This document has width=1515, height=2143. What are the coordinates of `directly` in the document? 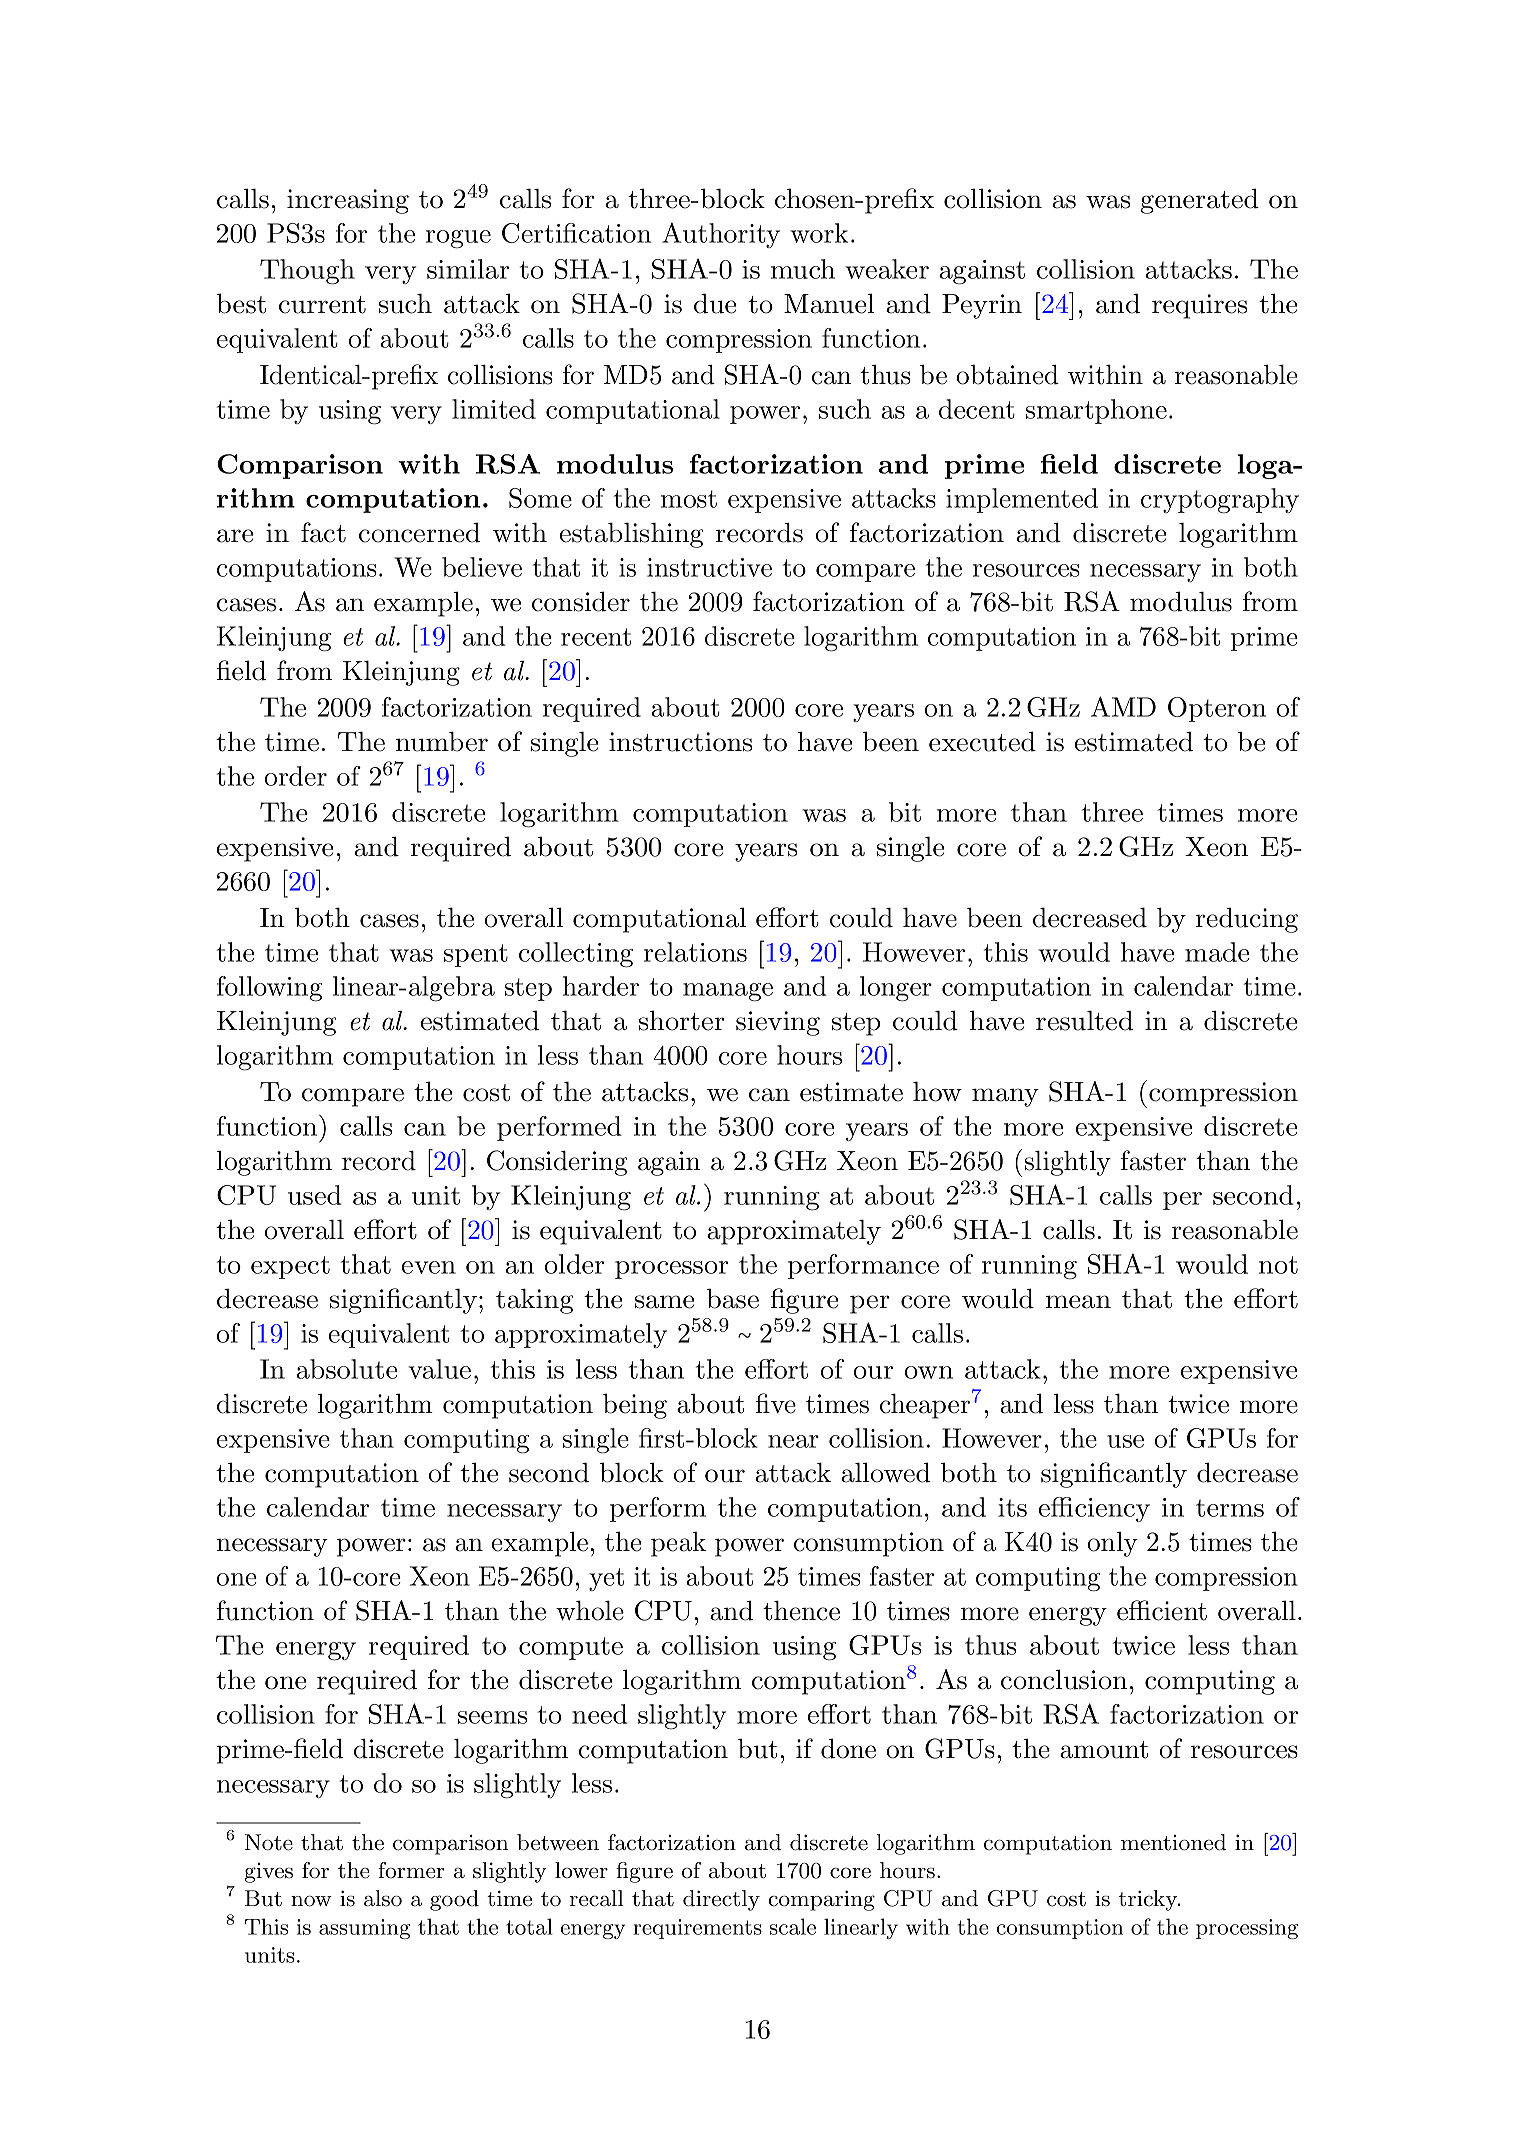 It's located at (721, 1900).
